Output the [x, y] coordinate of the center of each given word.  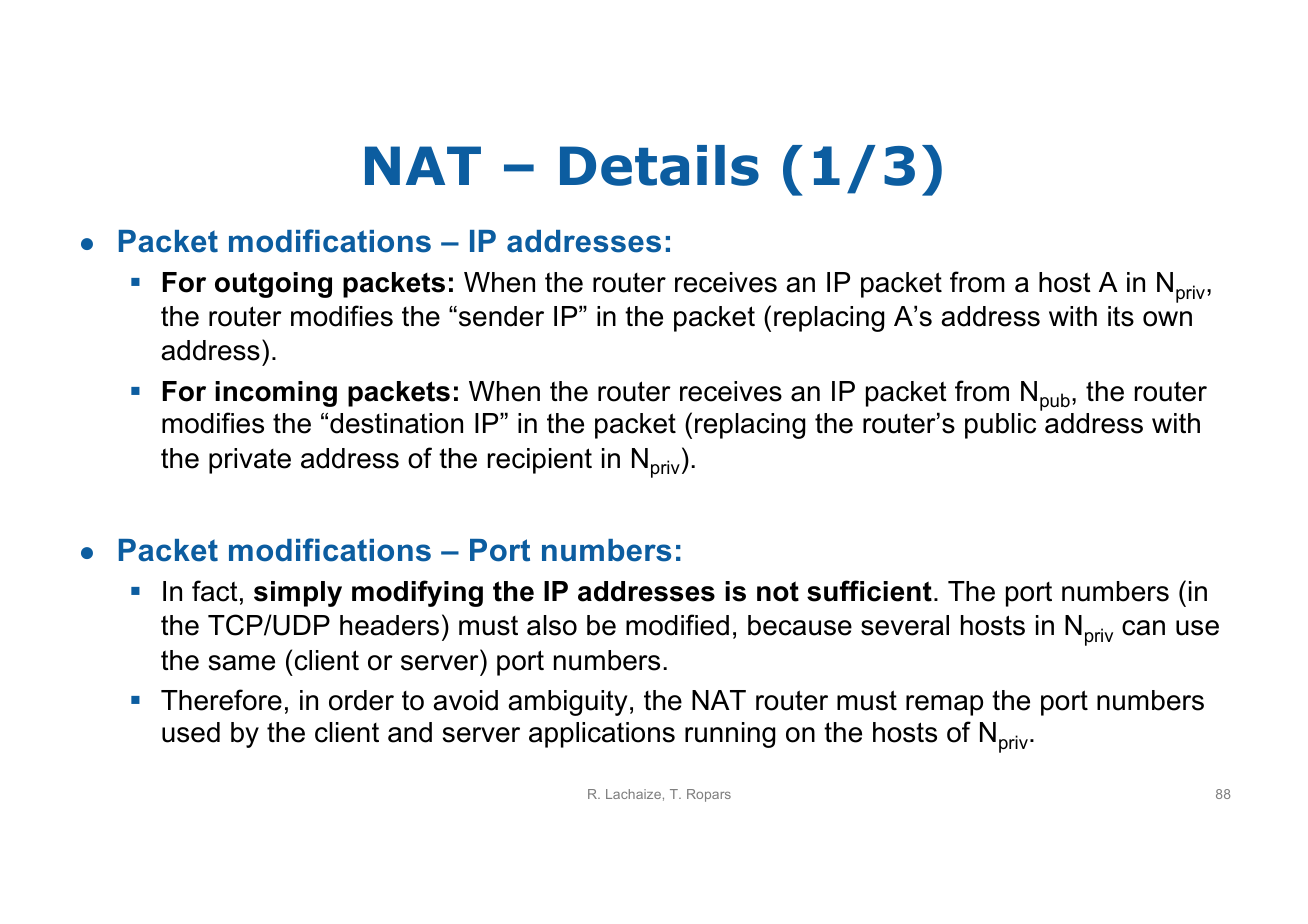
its [1121, 316]
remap [944, 705]
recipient [540, 461]
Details [659, 165]
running [730, 735]
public [1000, 426]
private [250, 461]
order [361, 700]
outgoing [273, 285]
